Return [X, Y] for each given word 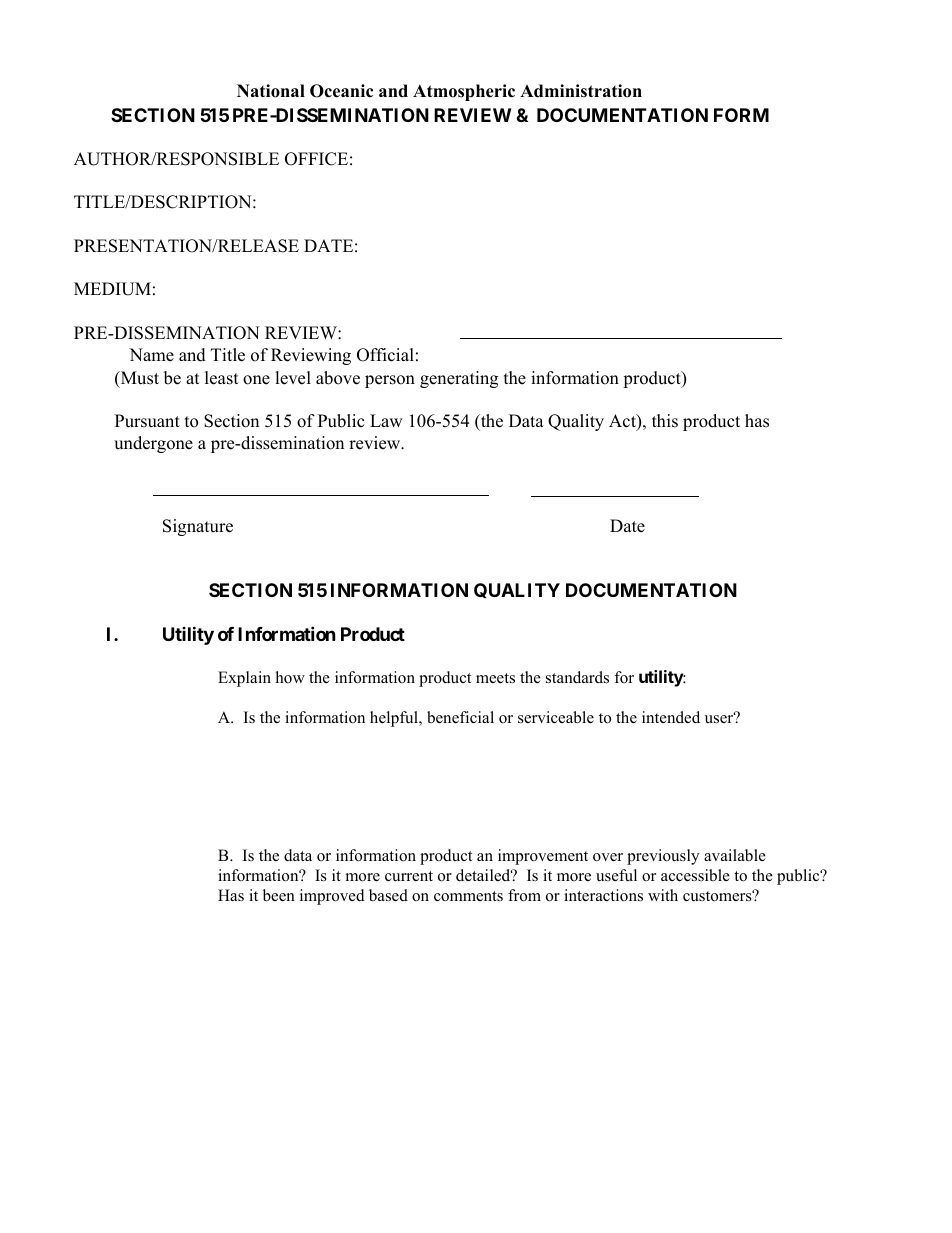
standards [577, 677]
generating [459, 379]
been [279, 895]
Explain [244, 679]
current [409, 876]
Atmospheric [464, 92]
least [222, 378]
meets [495, 678]
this [665, 421]
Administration [581, 91]
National [271, 91]
